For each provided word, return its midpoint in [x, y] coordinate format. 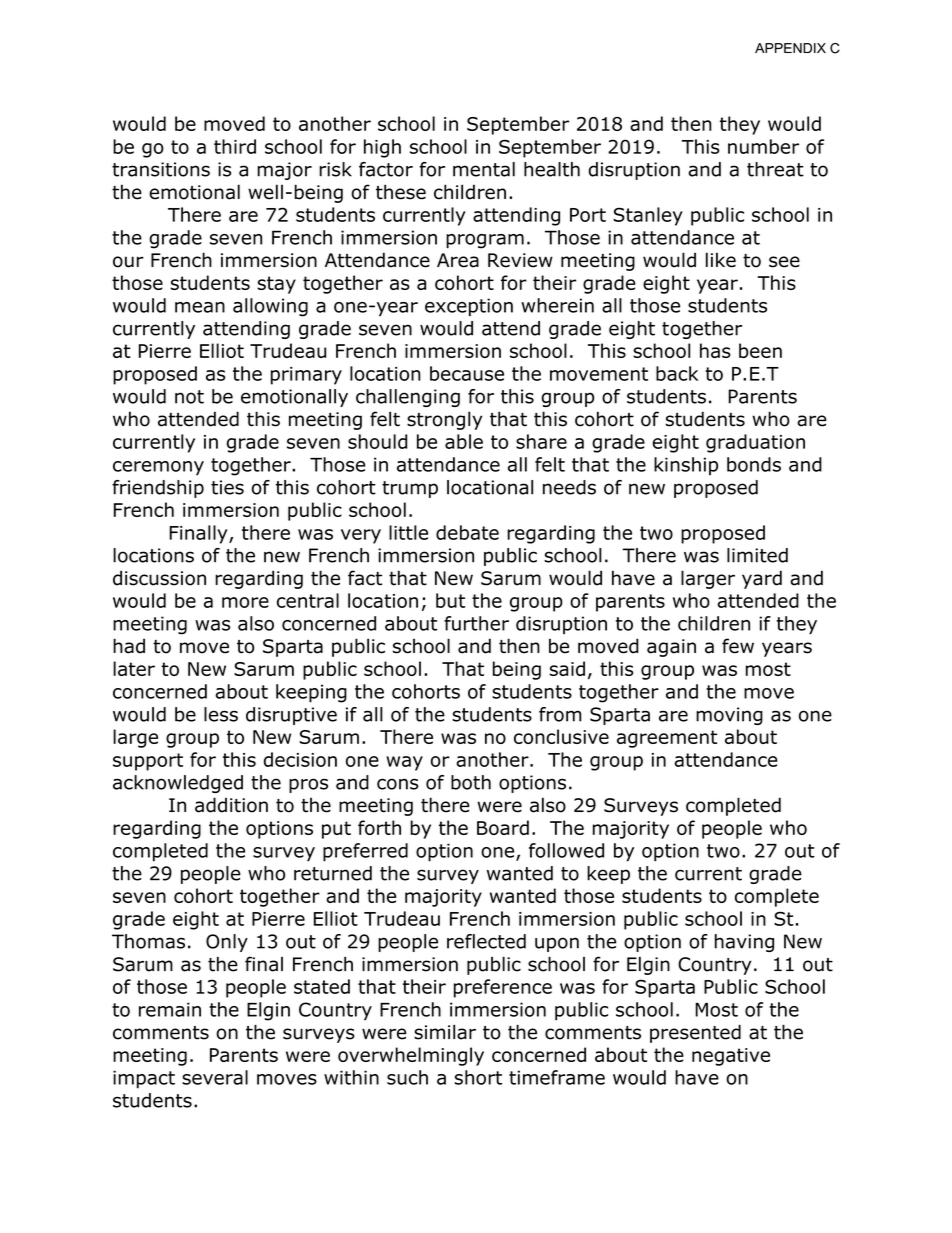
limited [757, 555]
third [235, 146]
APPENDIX [790, 48]
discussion [159, 578]
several [215, 1077]
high [382, 148]
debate [467, 532]
